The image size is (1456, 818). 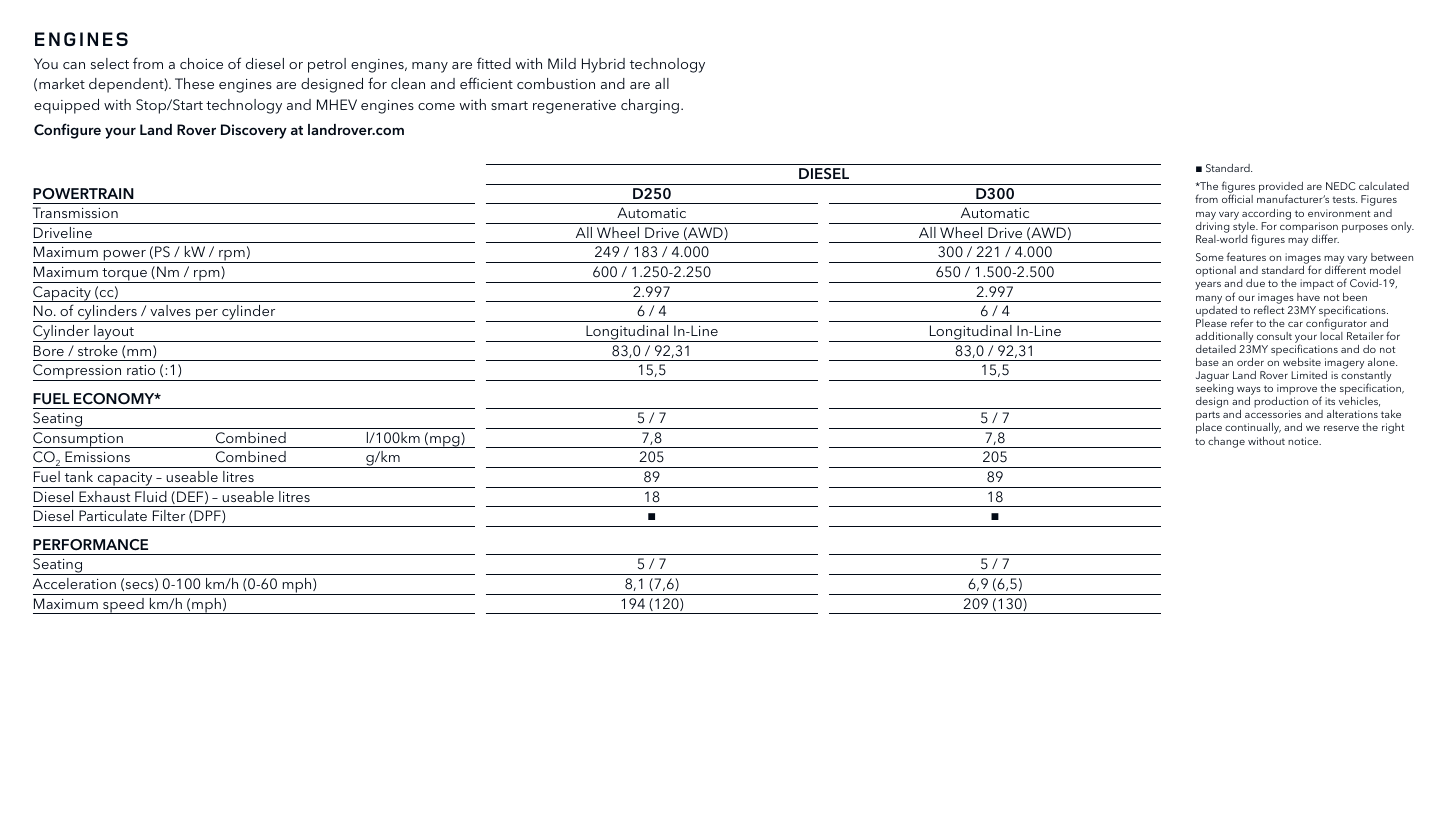 What do you see at coordinates (603, 65) in the page?
I see `Hybrid` at bounding box center [603, 65].
